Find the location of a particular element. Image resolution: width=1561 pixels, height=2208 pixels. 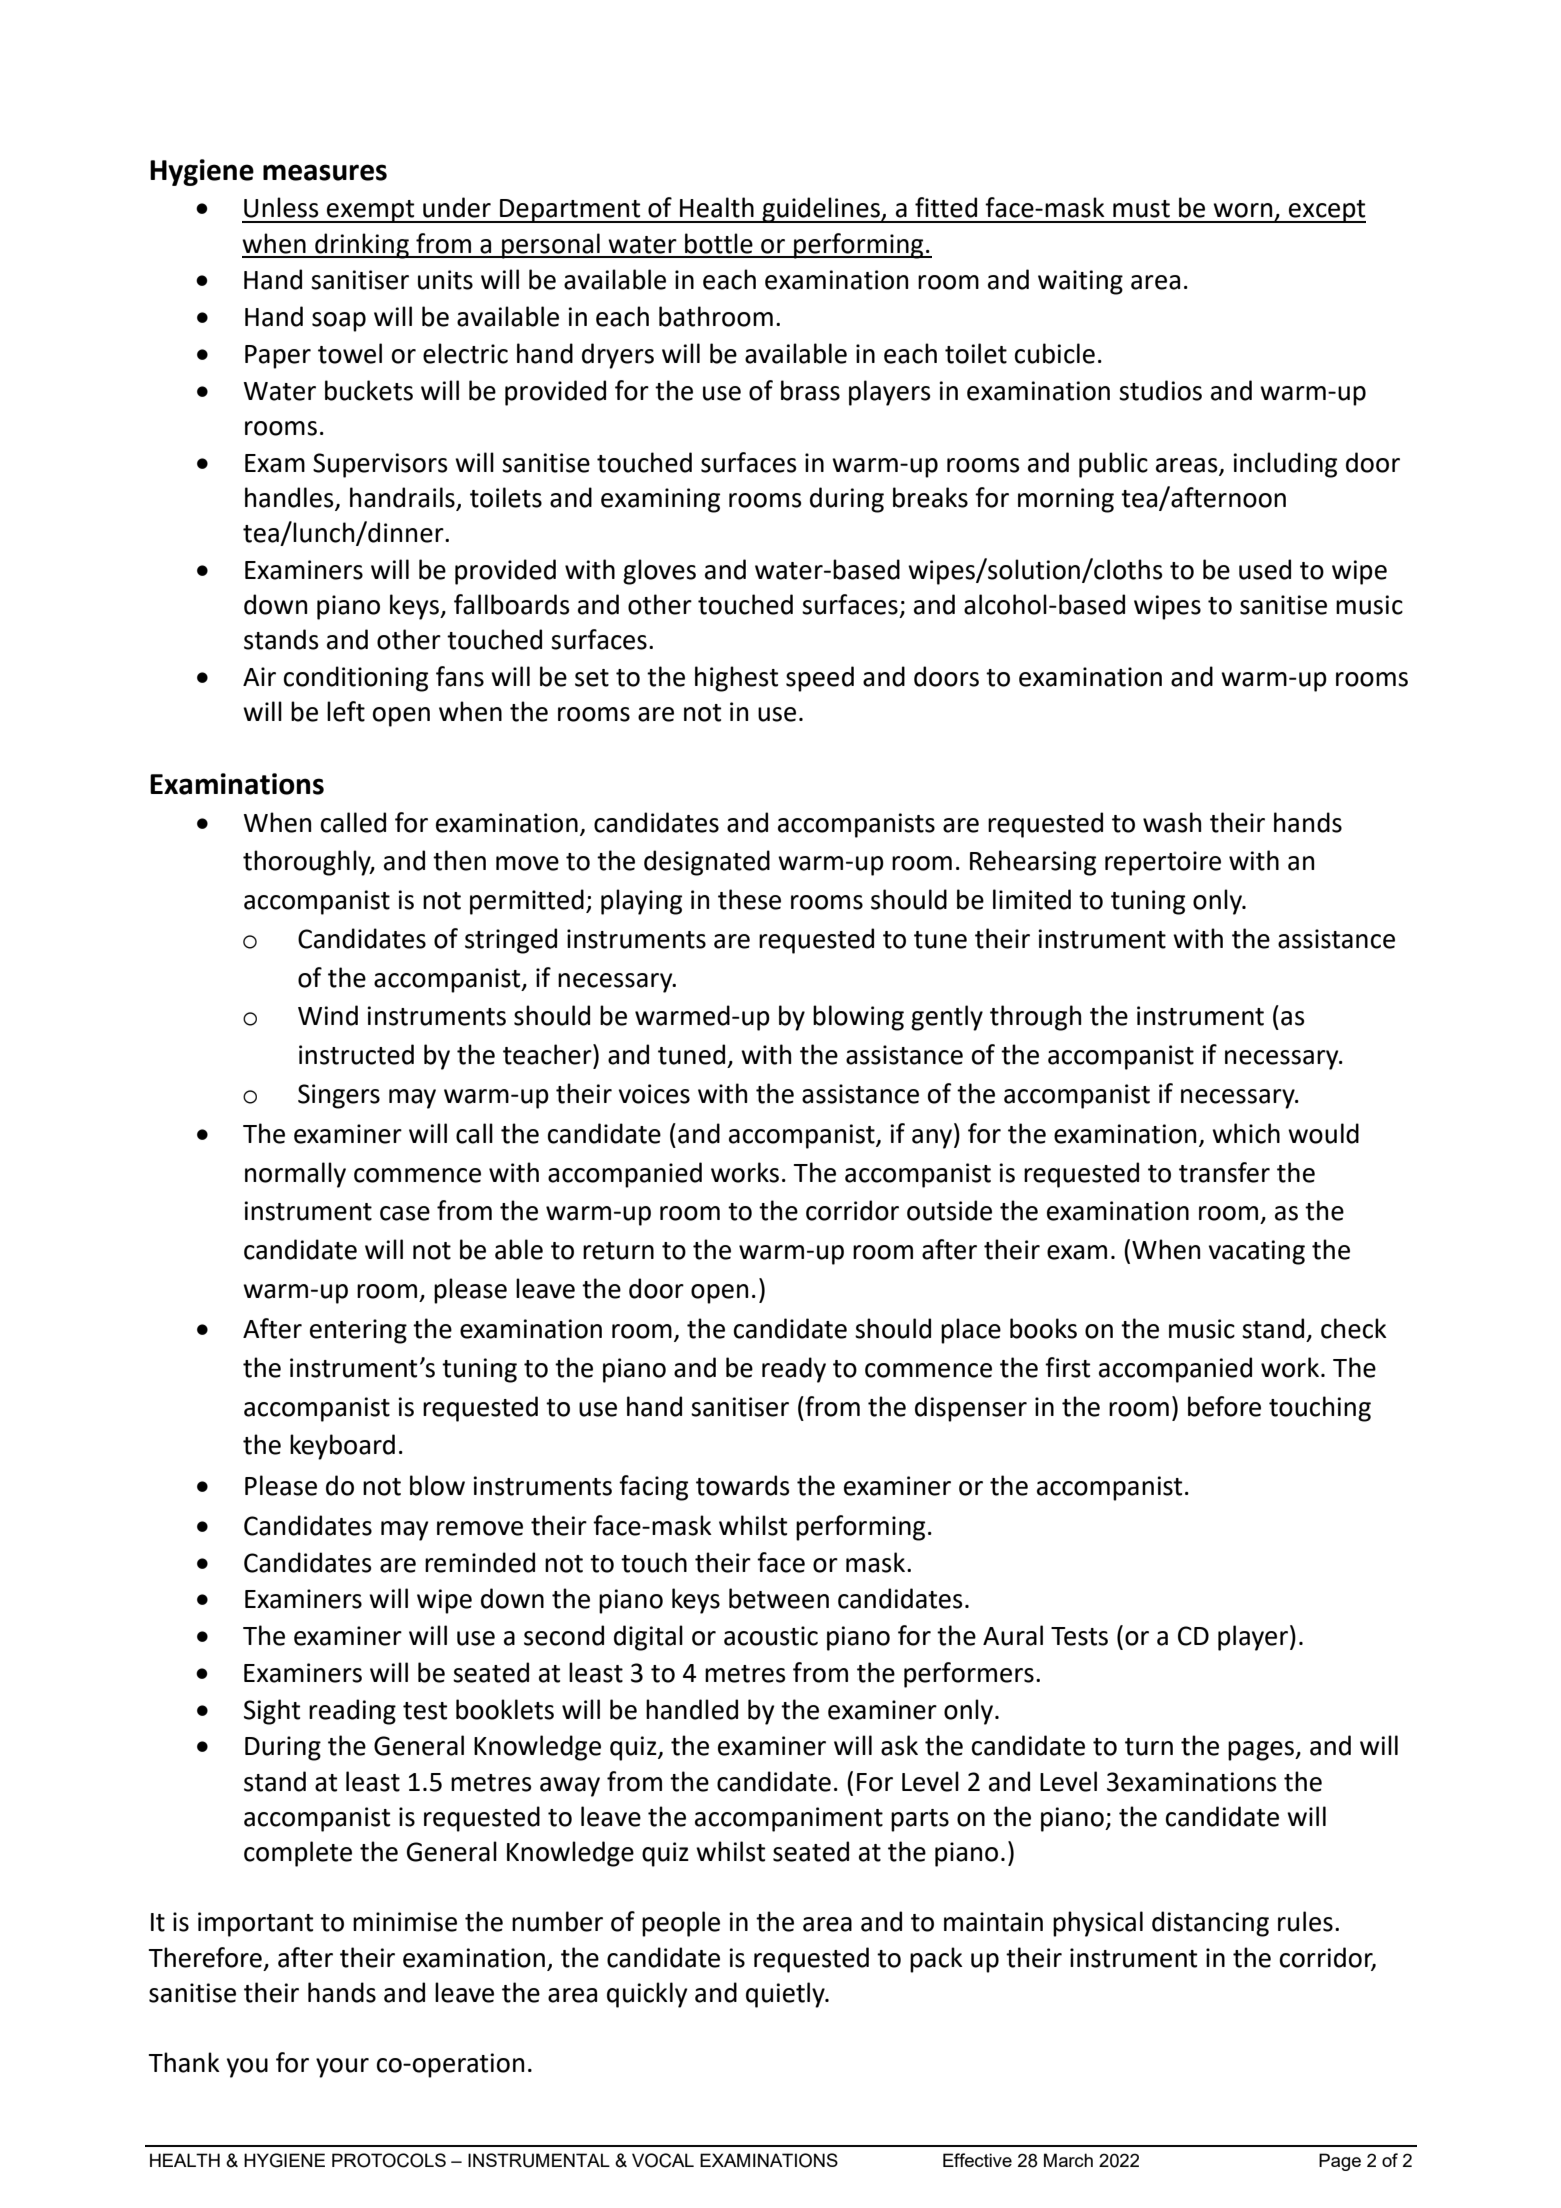

your is located at coordinates (342, 2068).
